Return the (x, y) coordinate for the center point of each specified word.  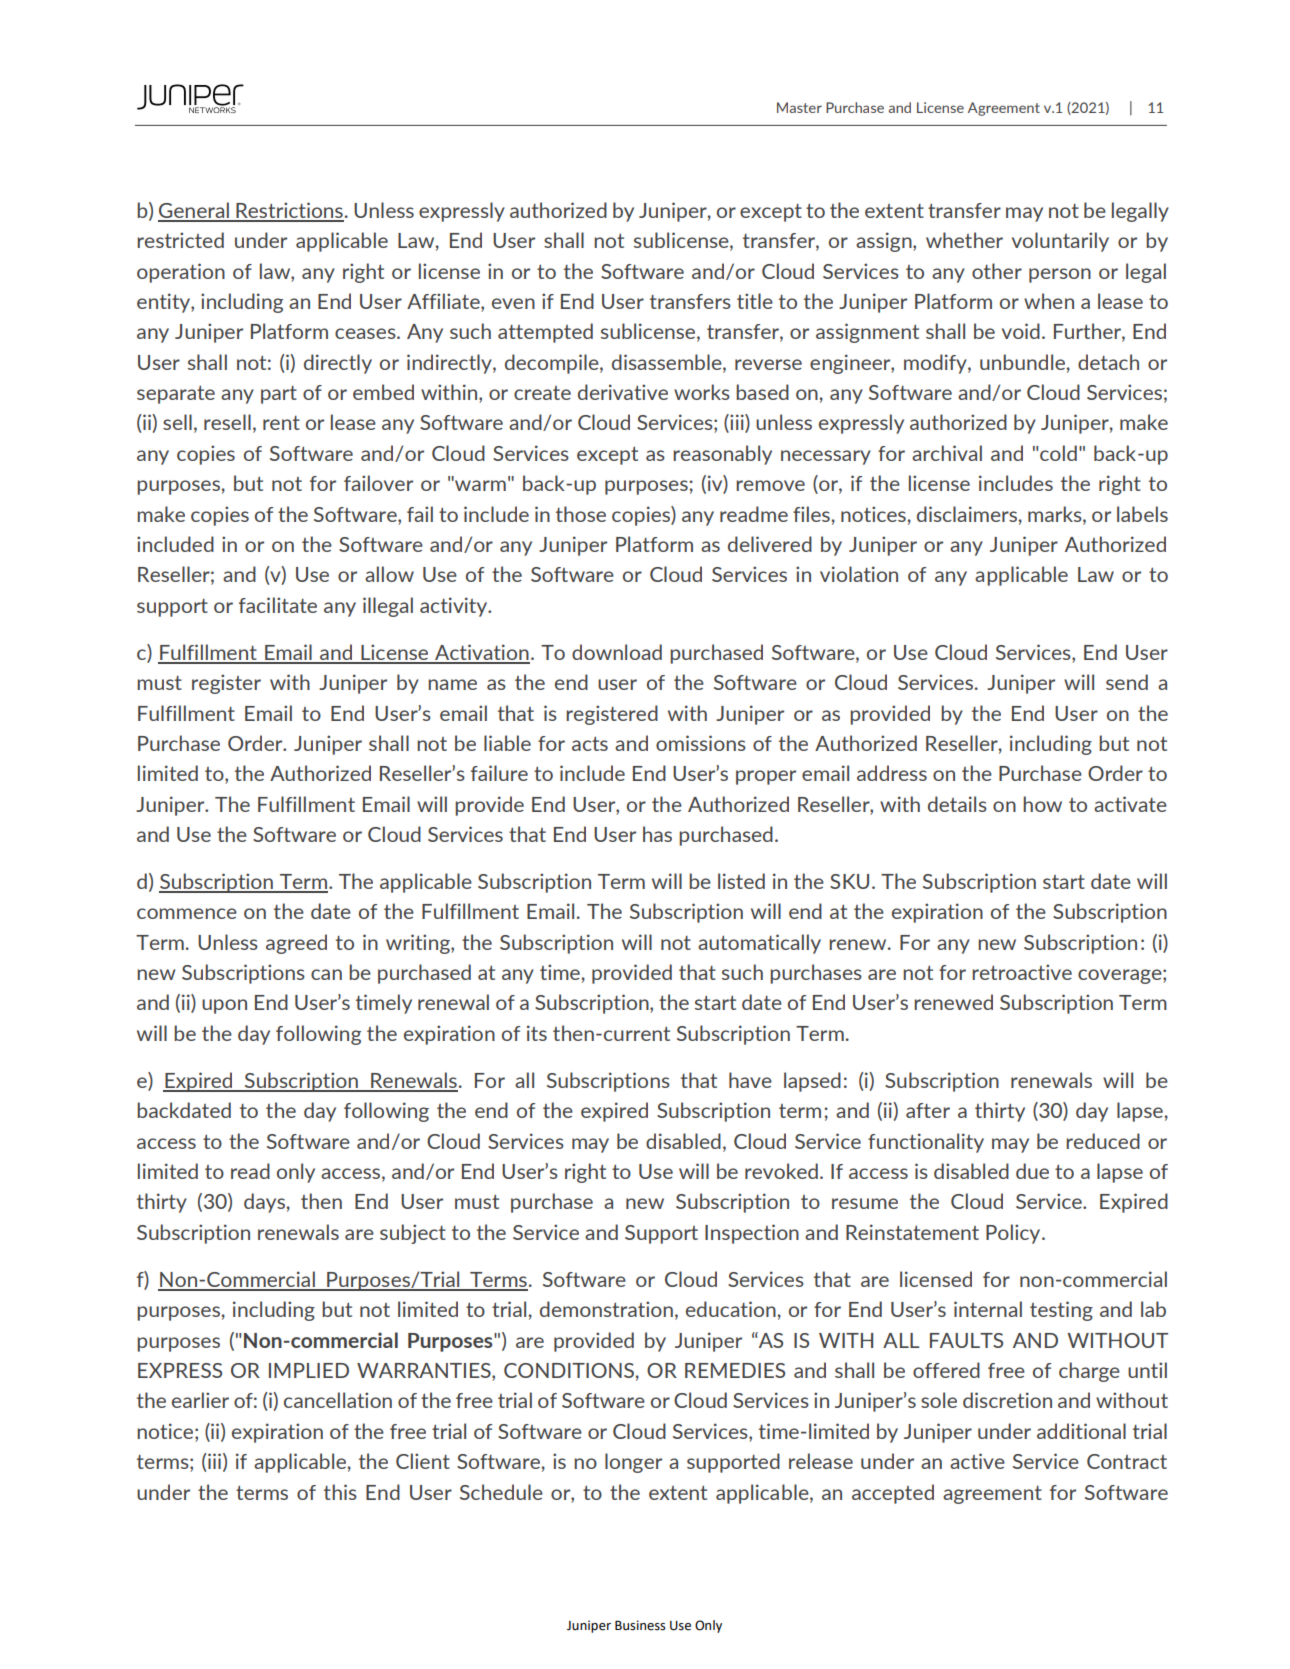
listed (741, 881)
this (340, 1492)
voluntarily (1060, 242)
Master (799, 107)
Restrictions (289, 211)
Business (640, 1625)
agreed (296, 944)
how (1042, 804)
